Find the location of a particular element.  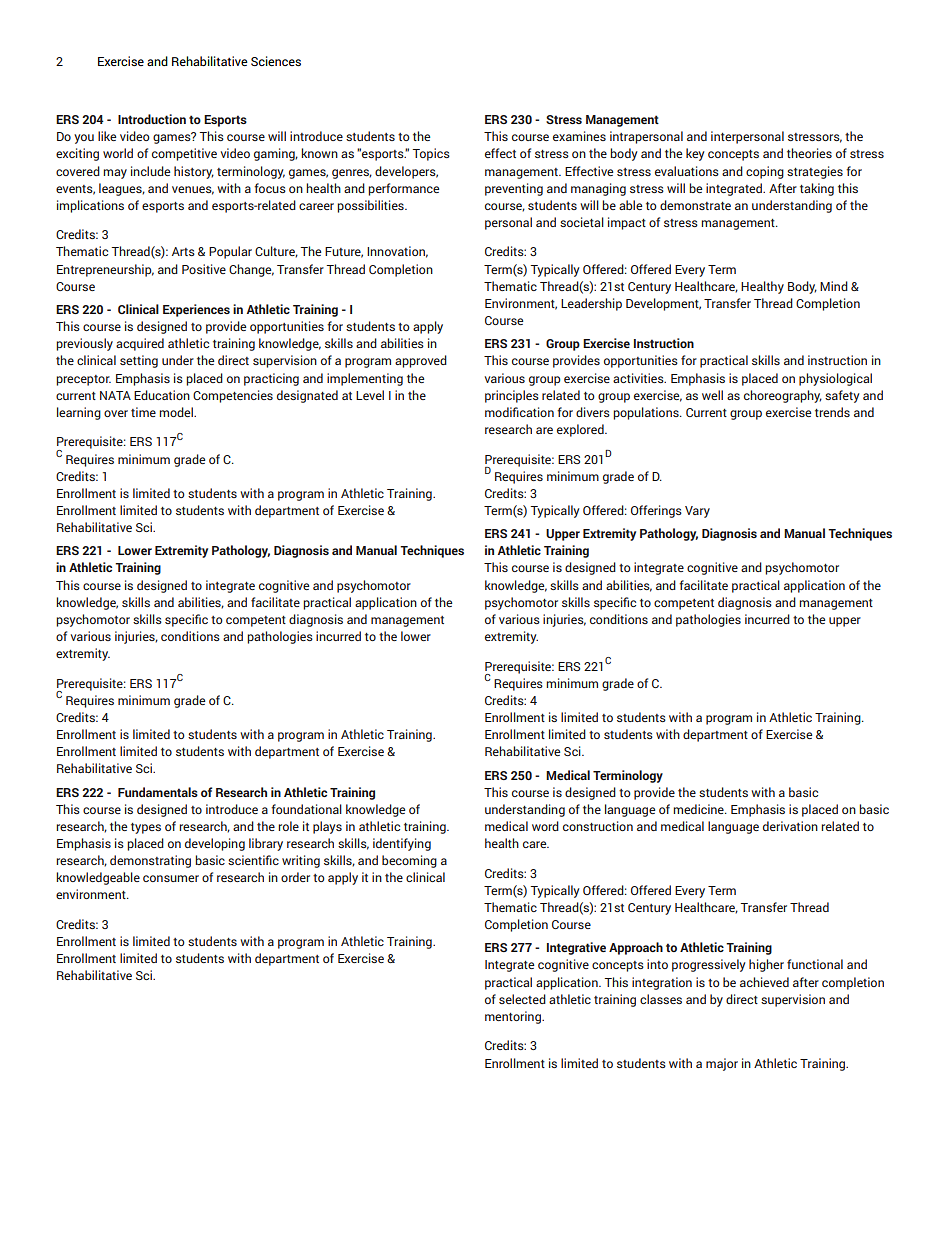

approved is located at coordinates (421, 361).
